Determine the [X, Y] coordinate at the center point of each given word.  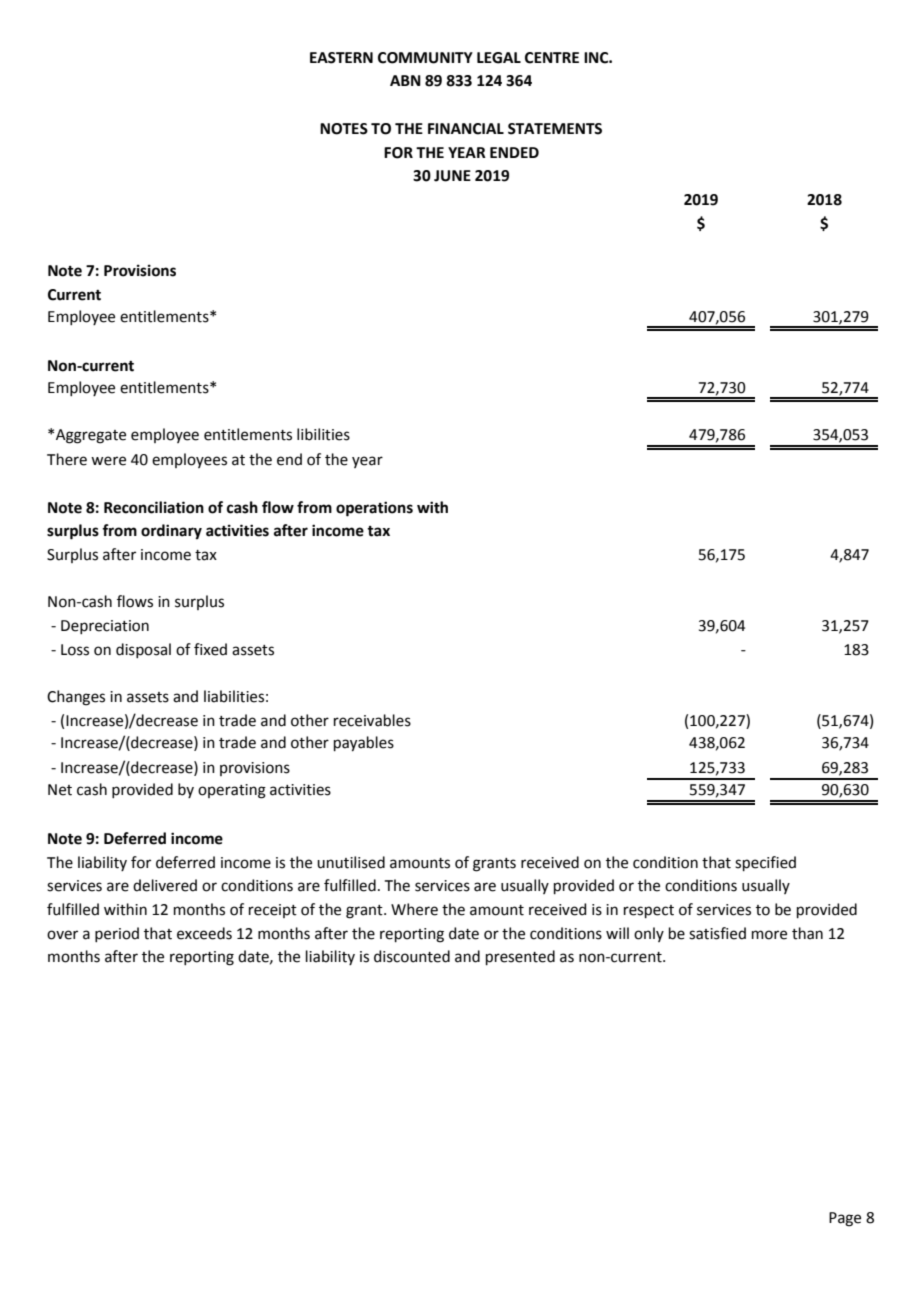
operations [374, 509]
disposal [143, 650]
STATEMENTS [555, 129]
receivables [372, 720]
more [769, 935]
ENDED [514, 152]
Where [414, 909]
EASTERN [341, 58]
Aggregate [91, 436]
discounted [412, 956]
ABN [405, 80]
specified [765, 863]
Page [845, 1219]
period [117, 934]
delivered [165, 885]
